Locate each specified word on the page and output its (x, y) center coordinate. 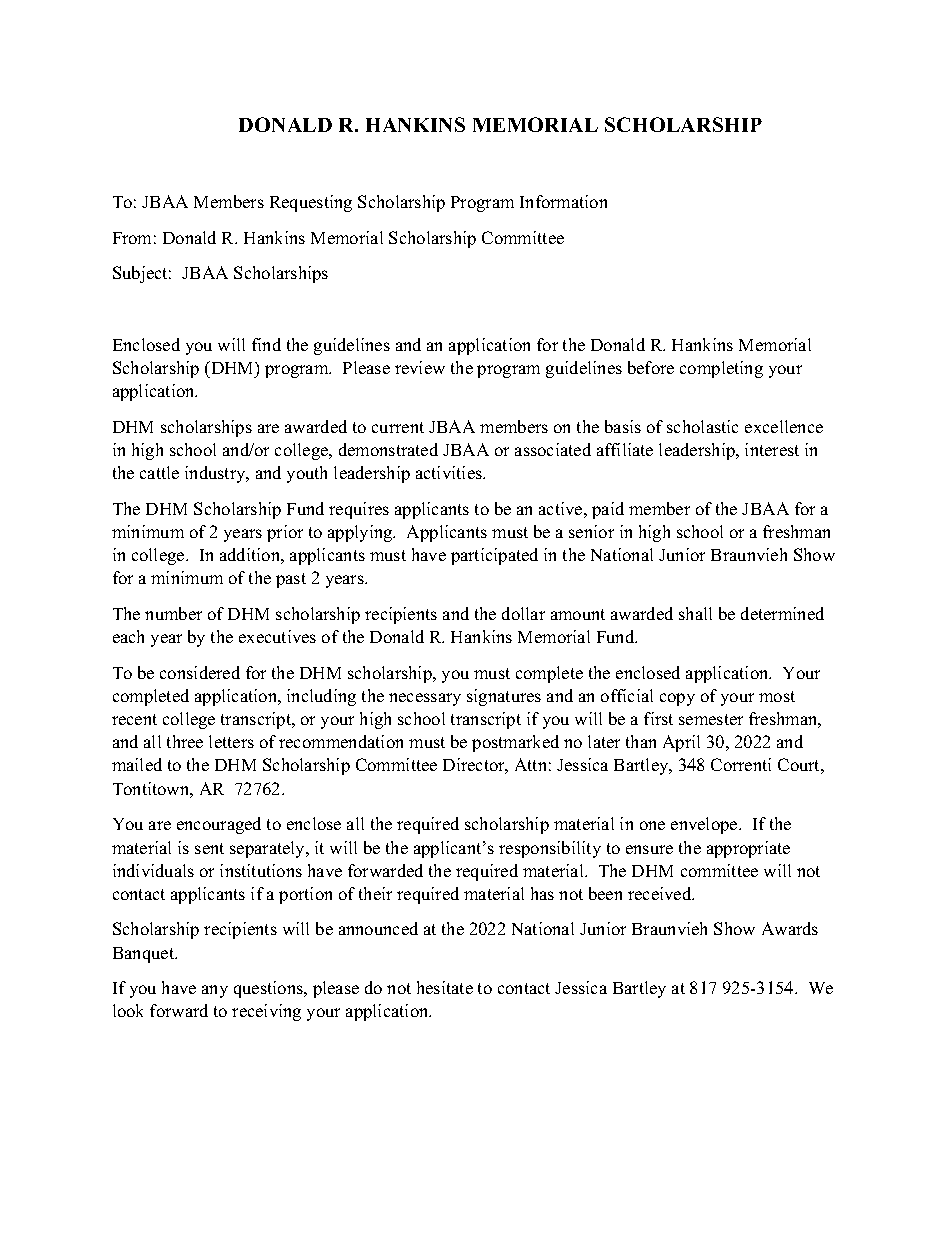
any (215, 991)
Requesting (311, 203)
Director (475, 766)
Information (563, 201)
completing (721, 369)
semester (711, 719)
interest (772, 449)
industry (216, 474)
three (185, 741)
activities (450, 472)
